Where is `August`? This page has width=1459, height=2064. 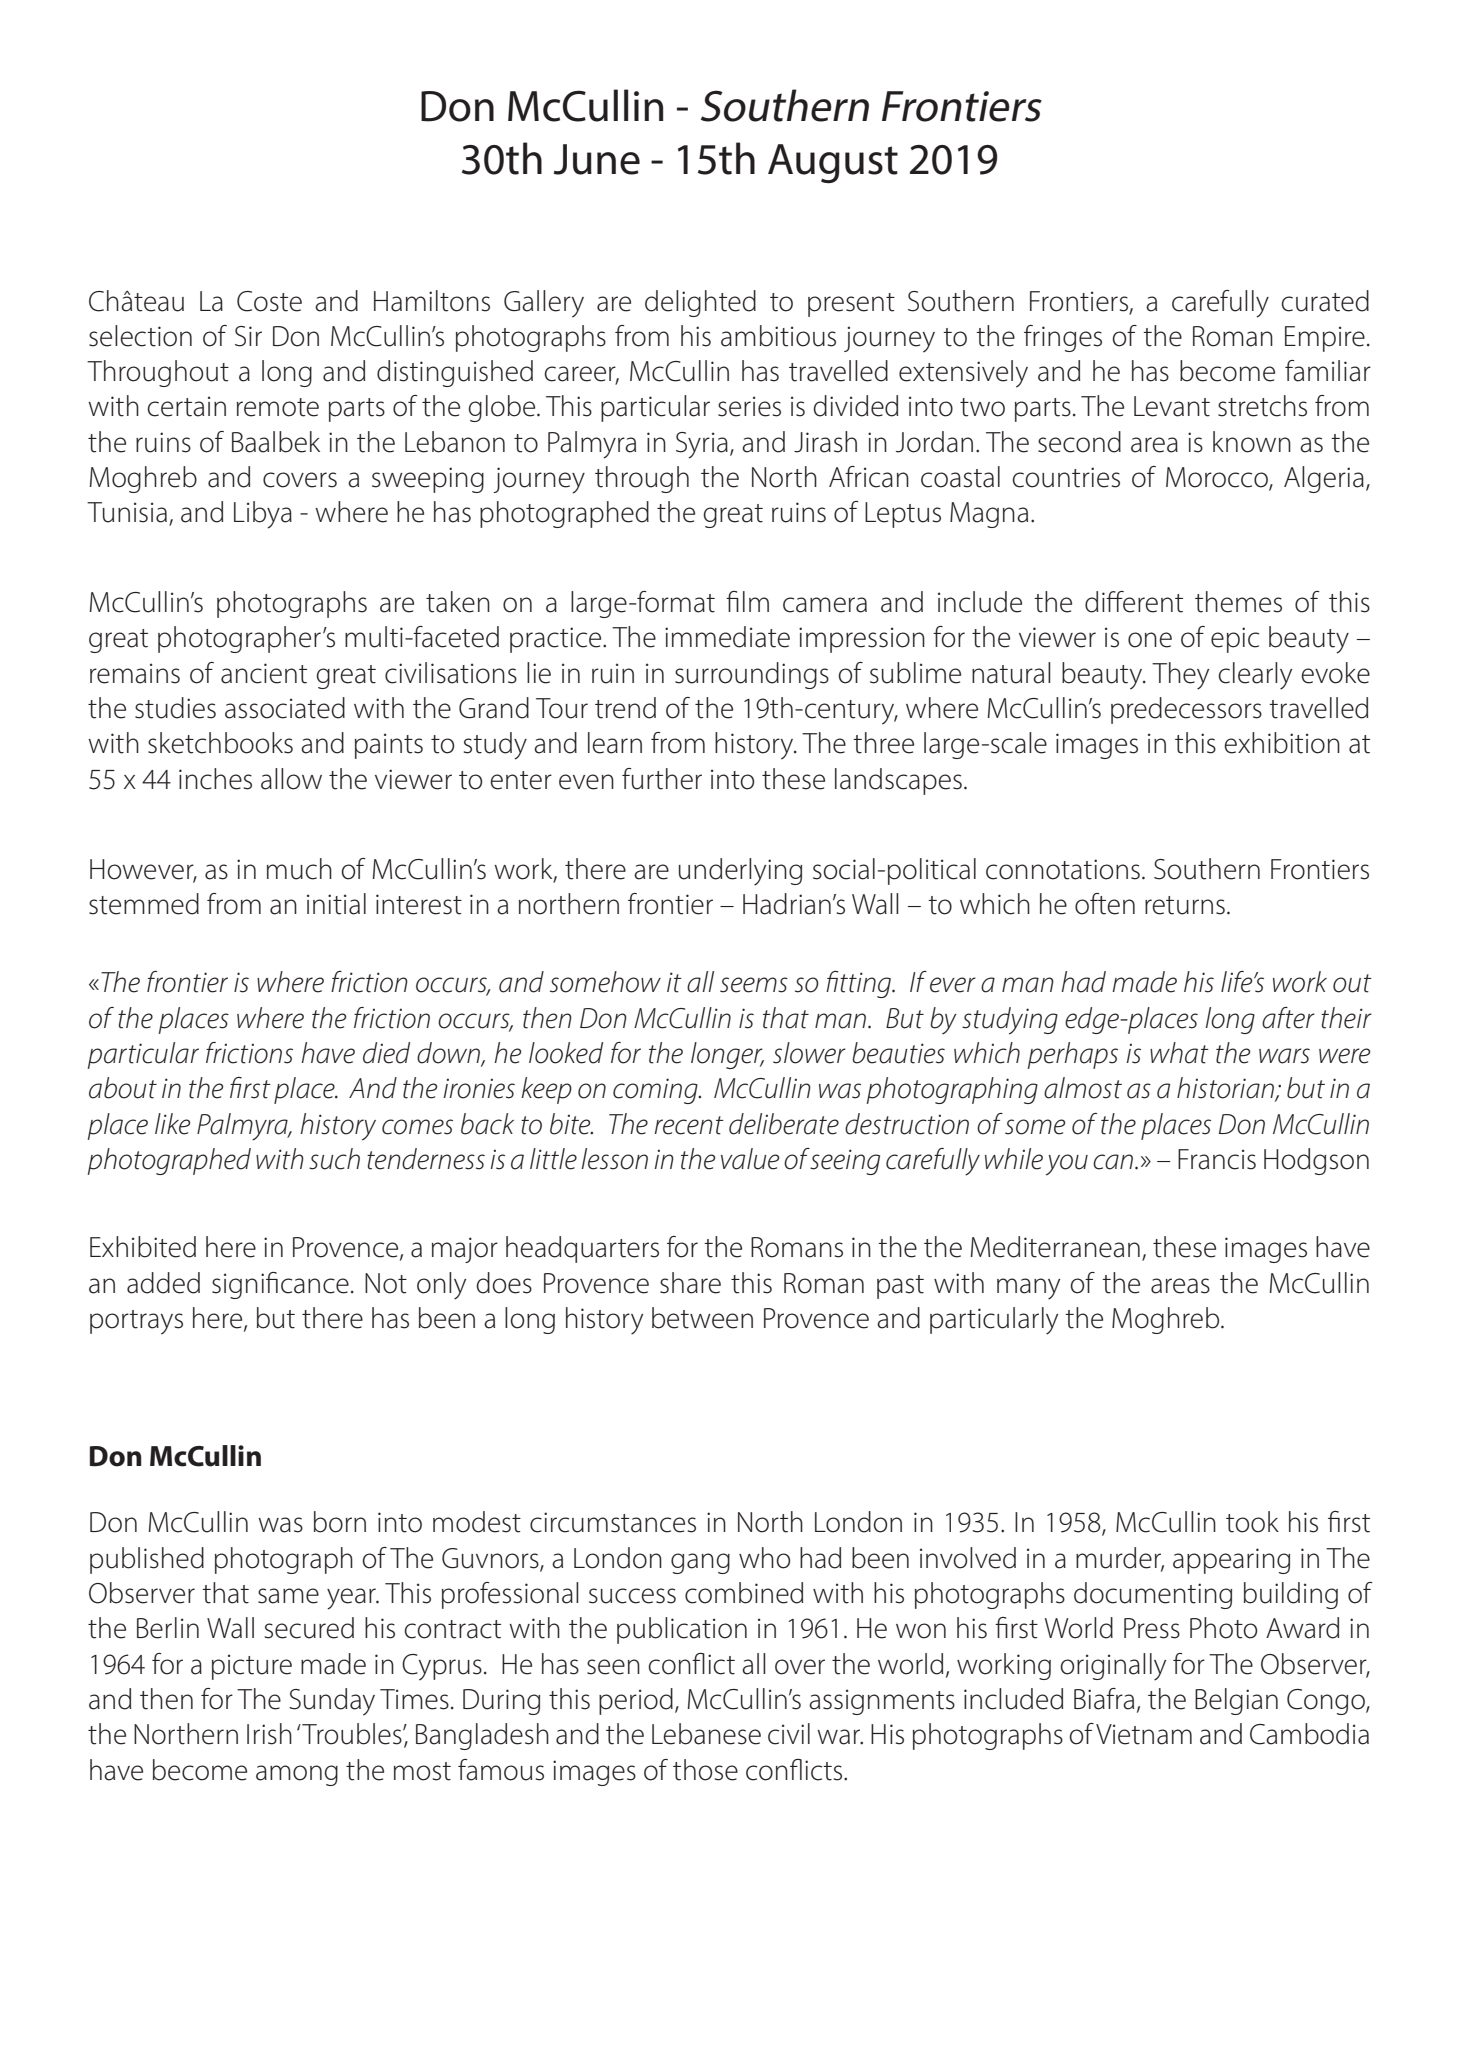 August is located at coordinates (833, 164).
